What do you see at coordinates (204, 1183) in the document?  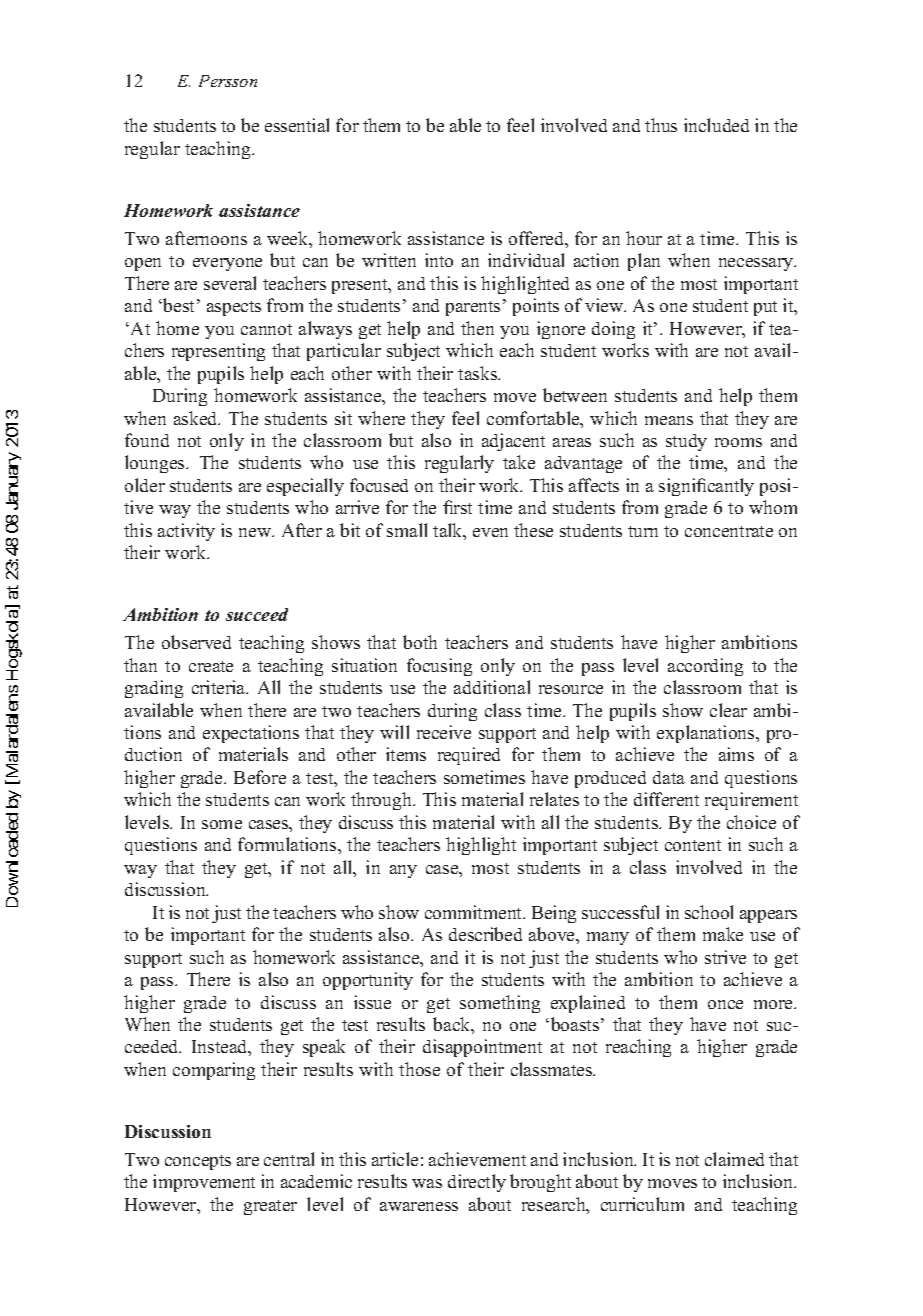 I see `improvement` at bounding box center [204, 1183].
